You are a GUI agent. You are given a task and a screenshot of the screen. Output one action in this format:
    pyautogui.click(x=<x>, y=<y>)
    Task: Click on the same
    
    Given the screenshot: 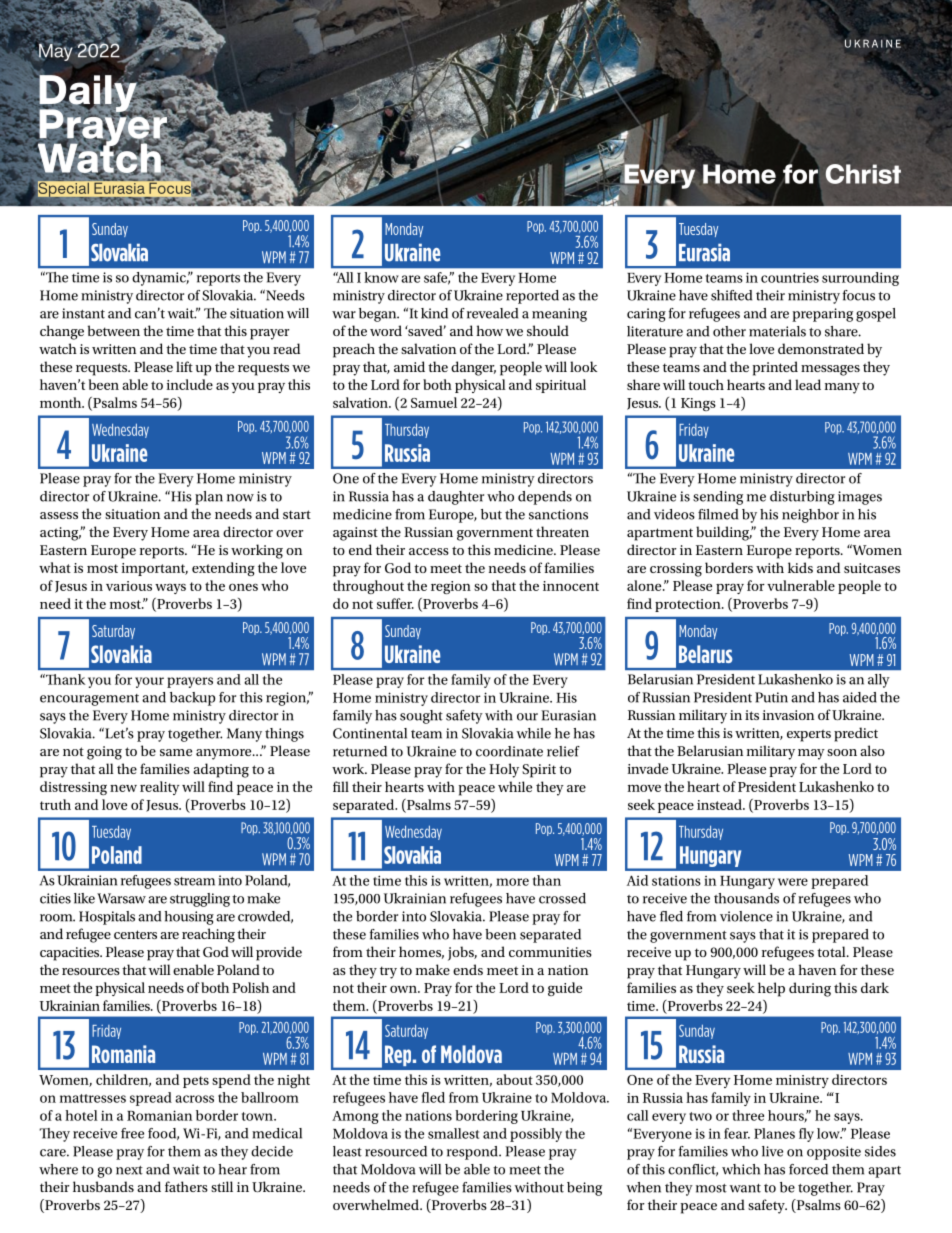 What is the action you would take?
    pyautogui.click(x=176, y=752)
